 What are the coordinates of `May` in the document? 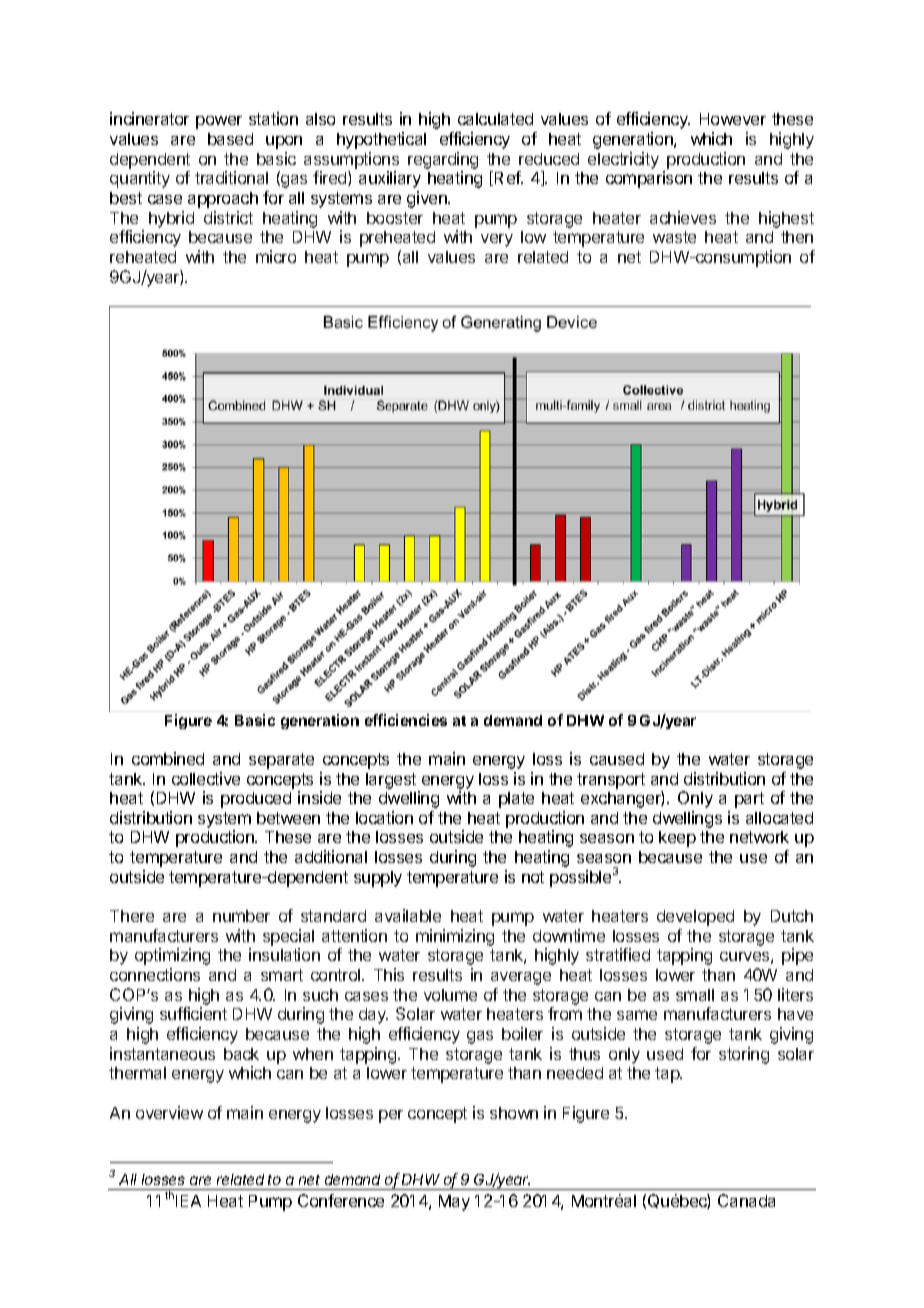 It's located at (454, 1203).
